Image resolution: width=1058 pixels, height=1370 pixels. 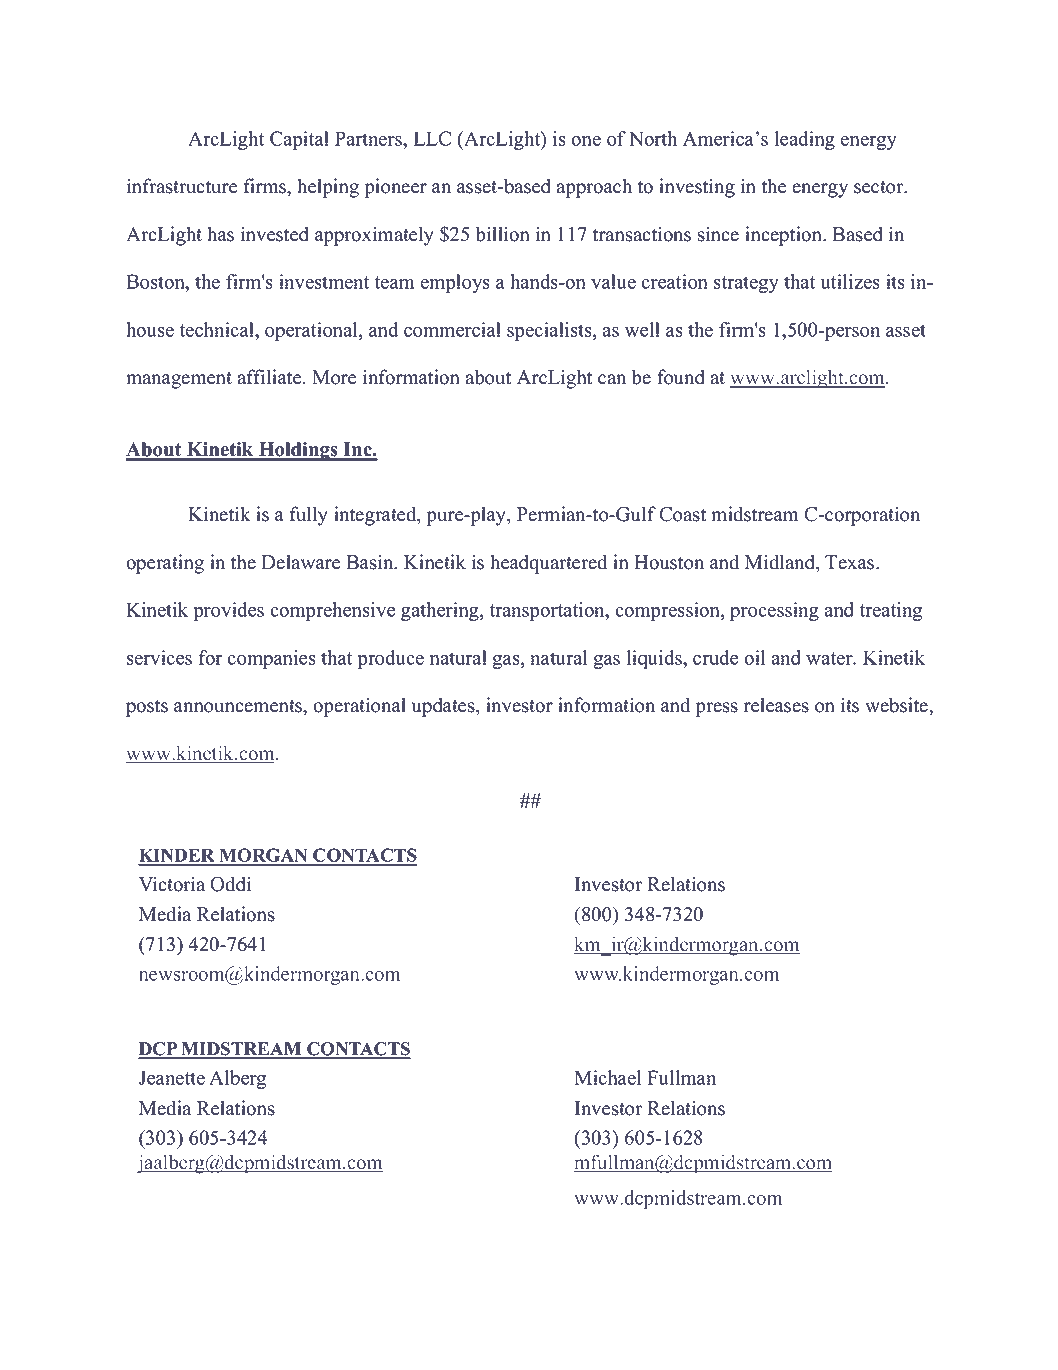 I want to click on approach, so click(x=594, y=188).
